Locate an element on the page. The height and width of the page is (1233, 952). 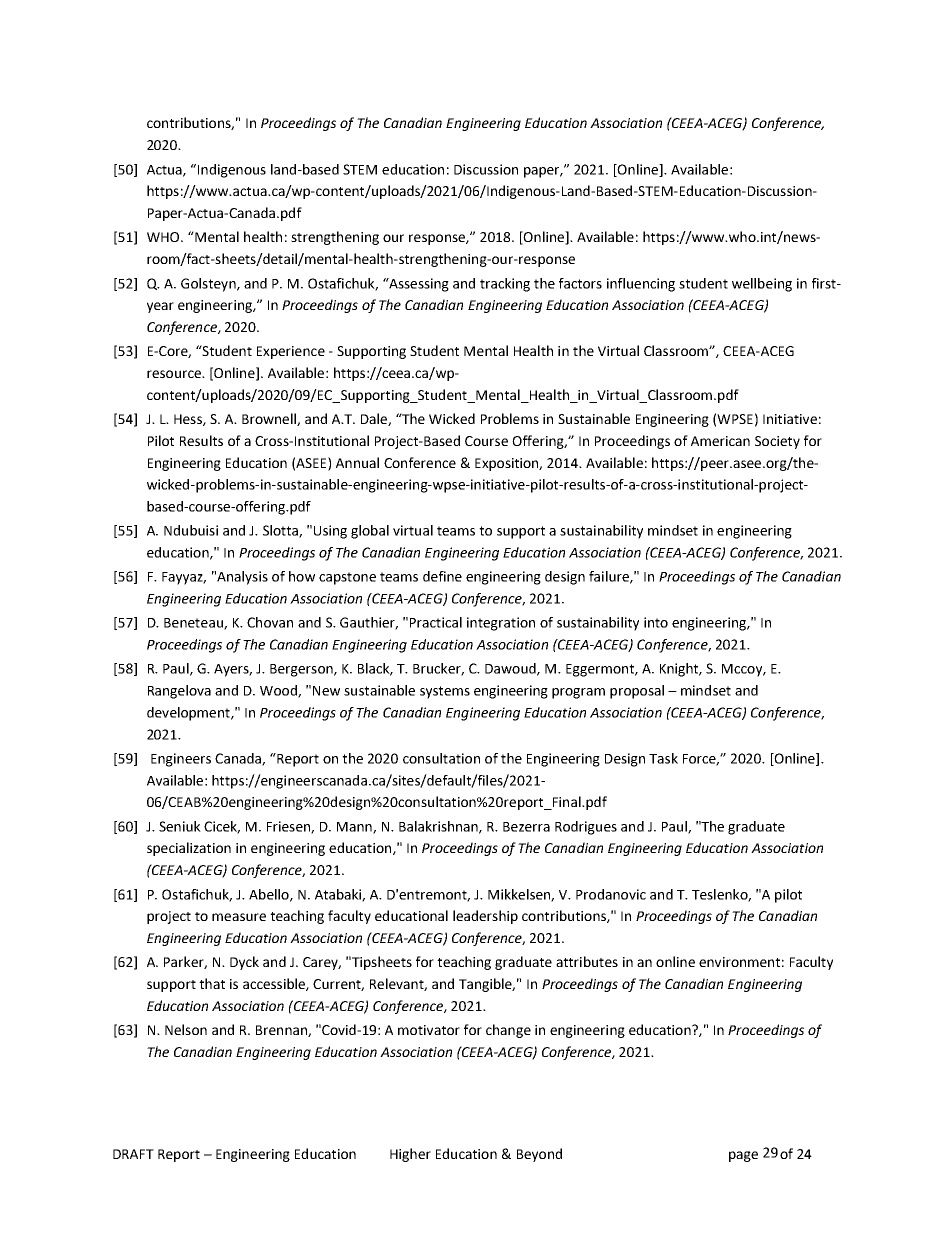
tracking is located at coordinates (505, 285).
